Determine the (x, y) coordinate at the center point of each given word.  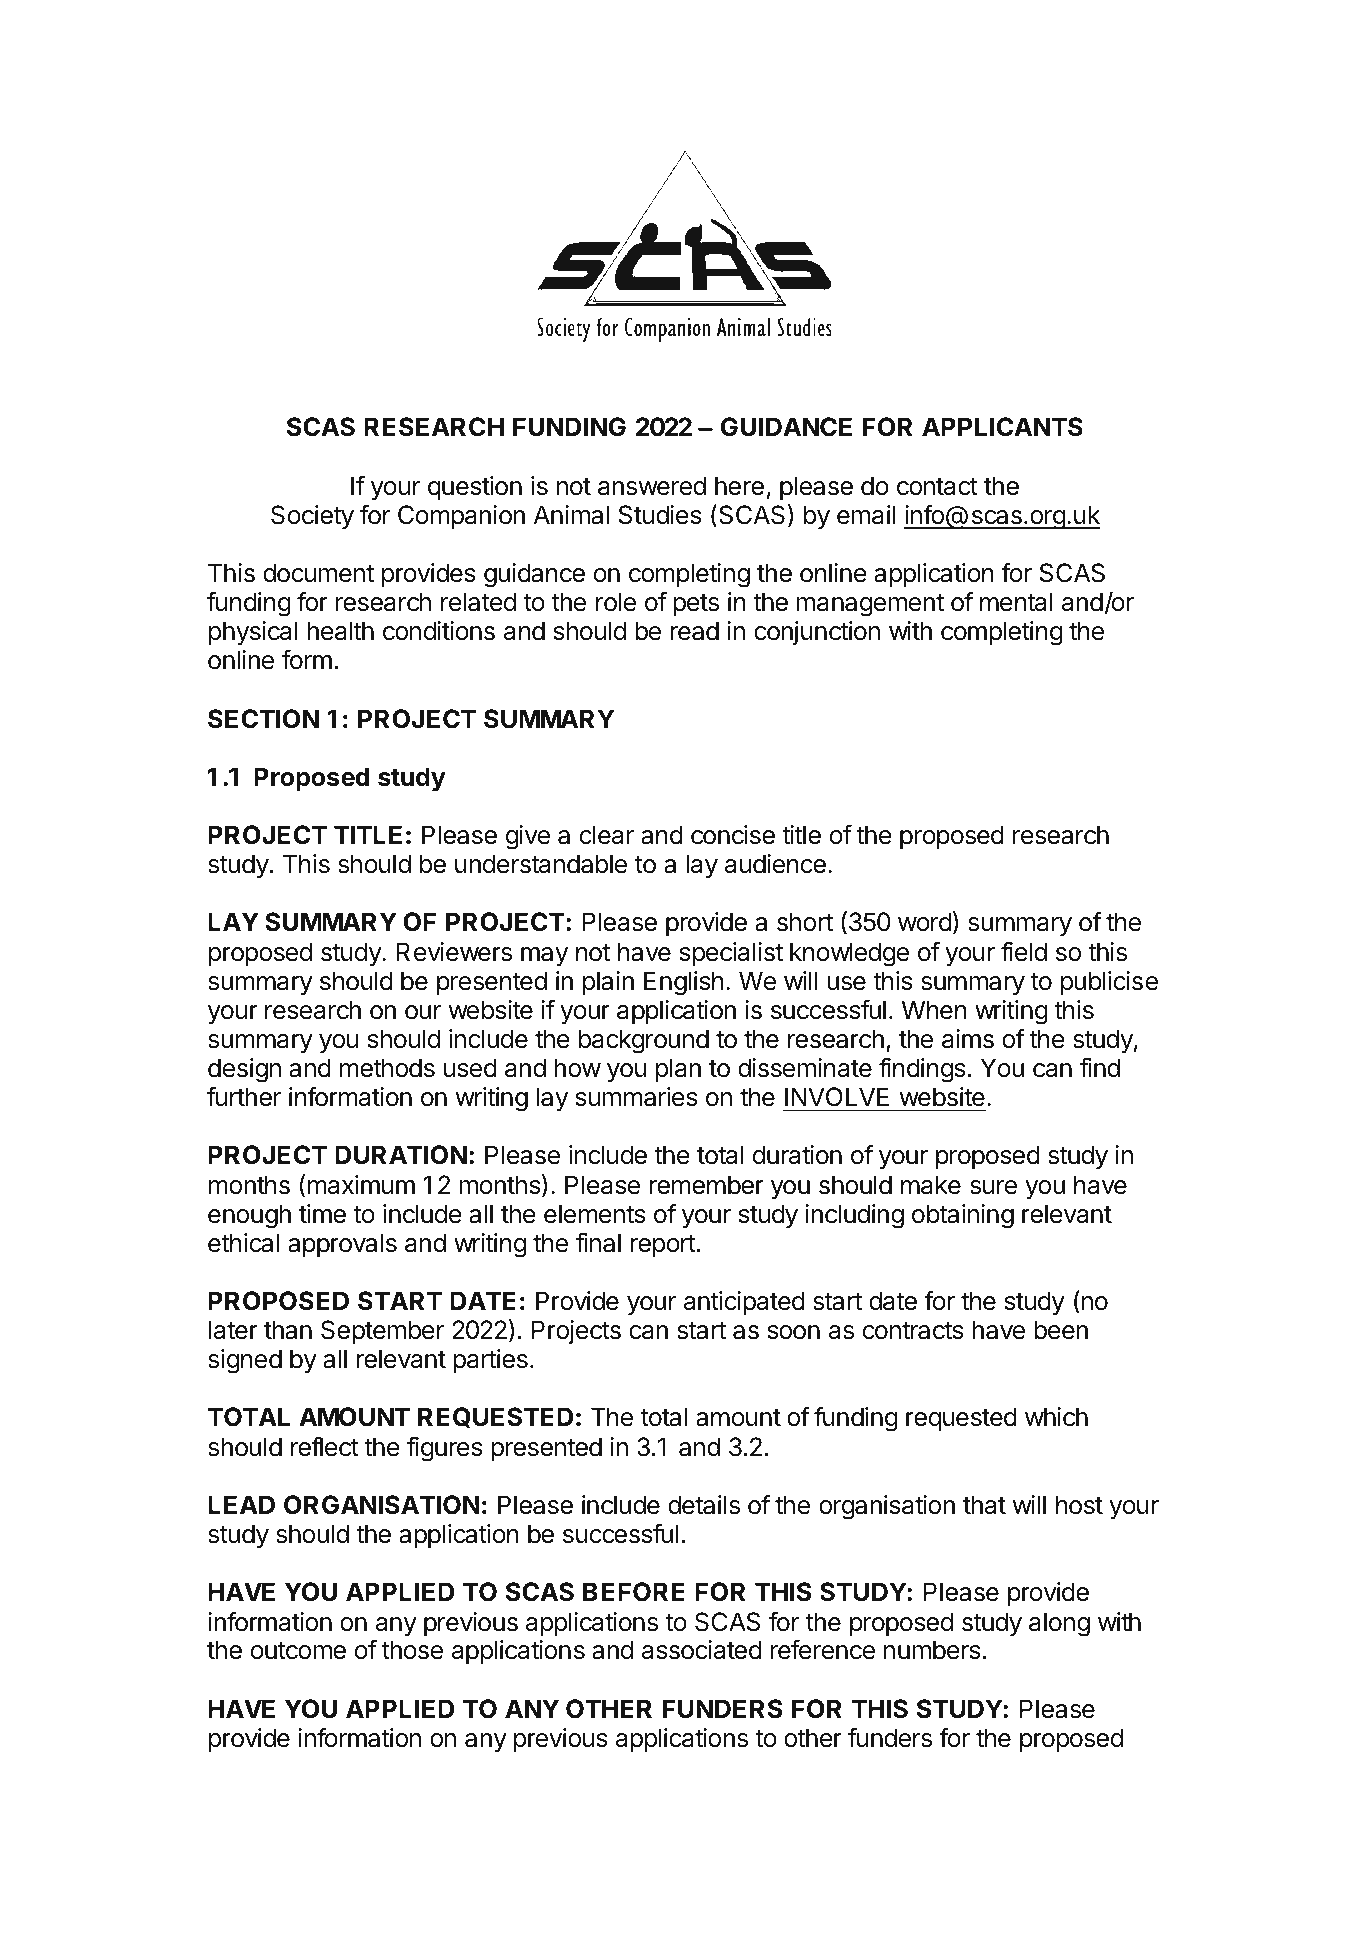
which (1056, 1417)
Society (312, 517)
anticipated (744, 1303)
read (694, 631)
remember (706, 1185)
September (383, 1332)
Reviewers (454, 952)
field (1024, 951)
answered (652, 486)
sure (993, 1187)
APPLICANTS (1002, 427)
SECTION (263, 719)
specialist (731, 954)
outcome (298, 1651)
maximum (361, 1185)
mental (1016, 602)
